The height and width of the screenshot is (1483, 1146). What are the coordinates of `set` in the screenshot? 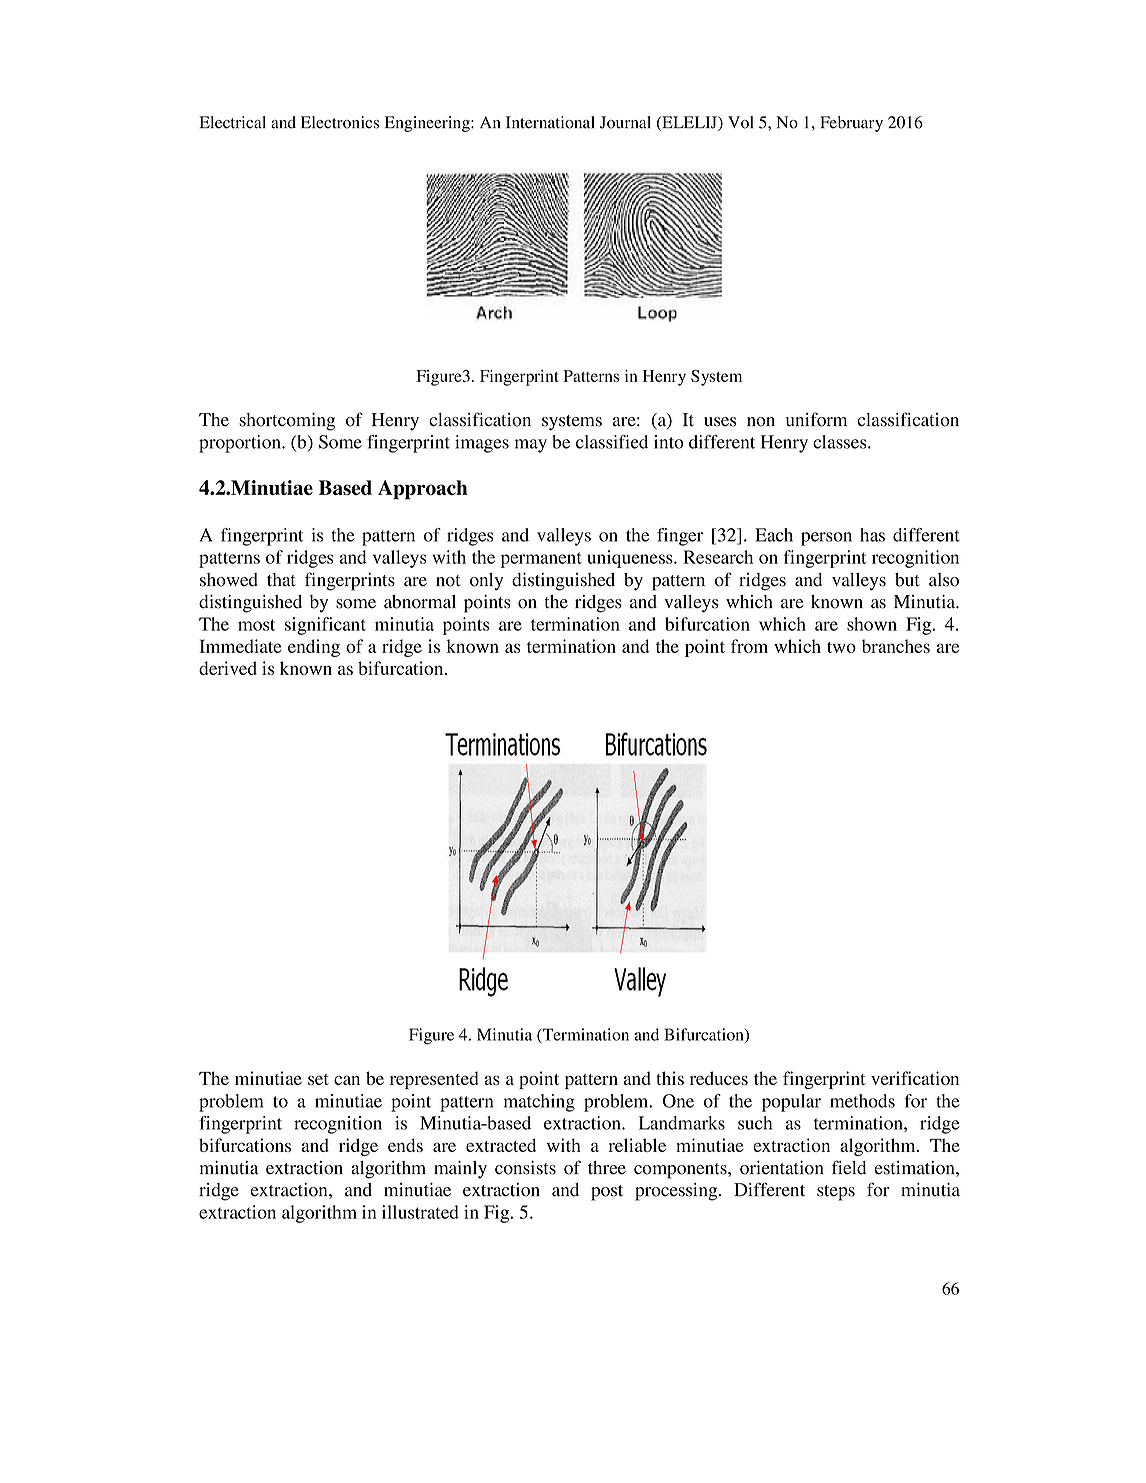 It's located at (318, 1079).
